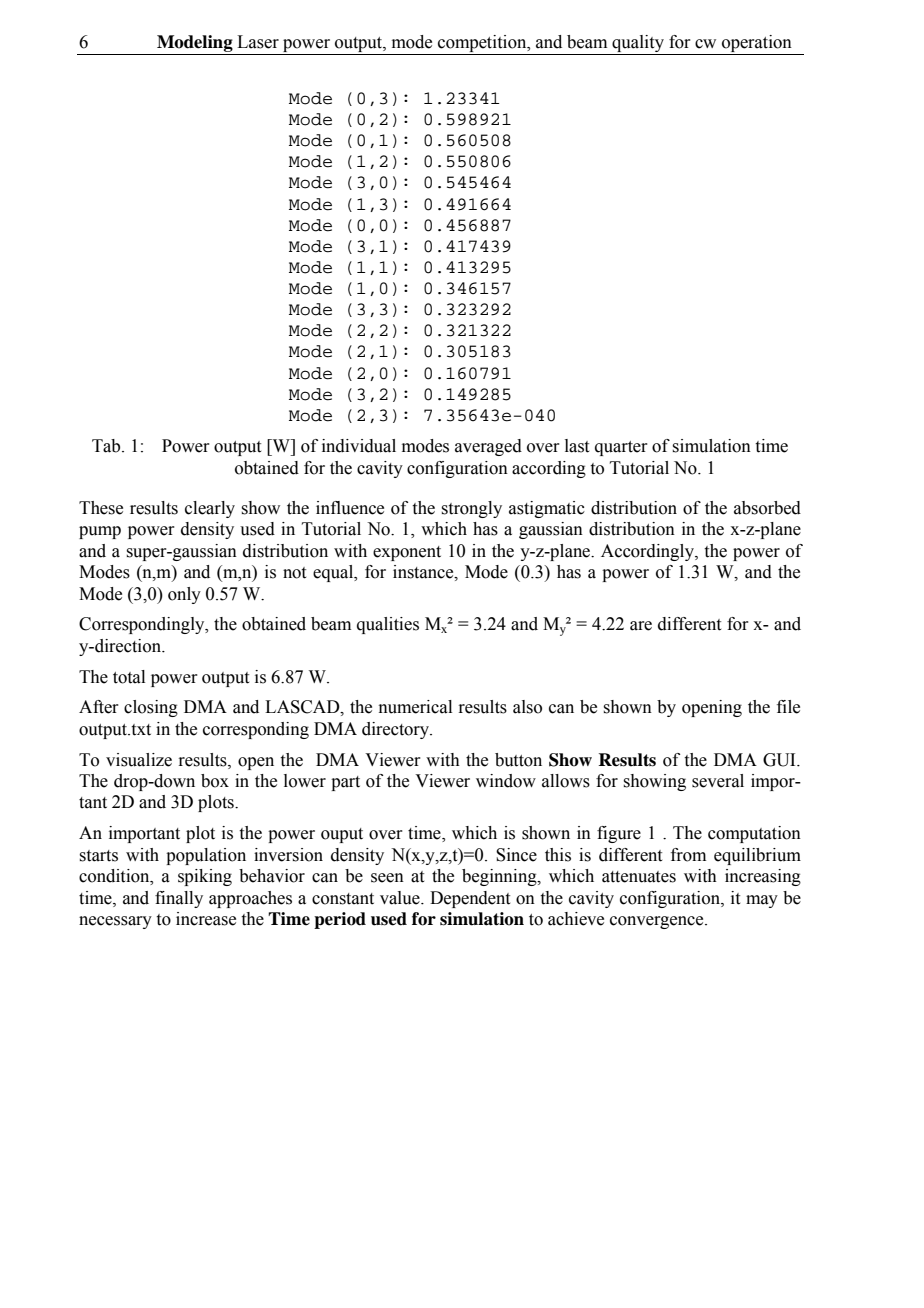 The height and width of the screenshot is (1308, 924). What do you see at coordinates (638, 45) in the screenshot?
I see `quality` at bounding box center [638, 45].
